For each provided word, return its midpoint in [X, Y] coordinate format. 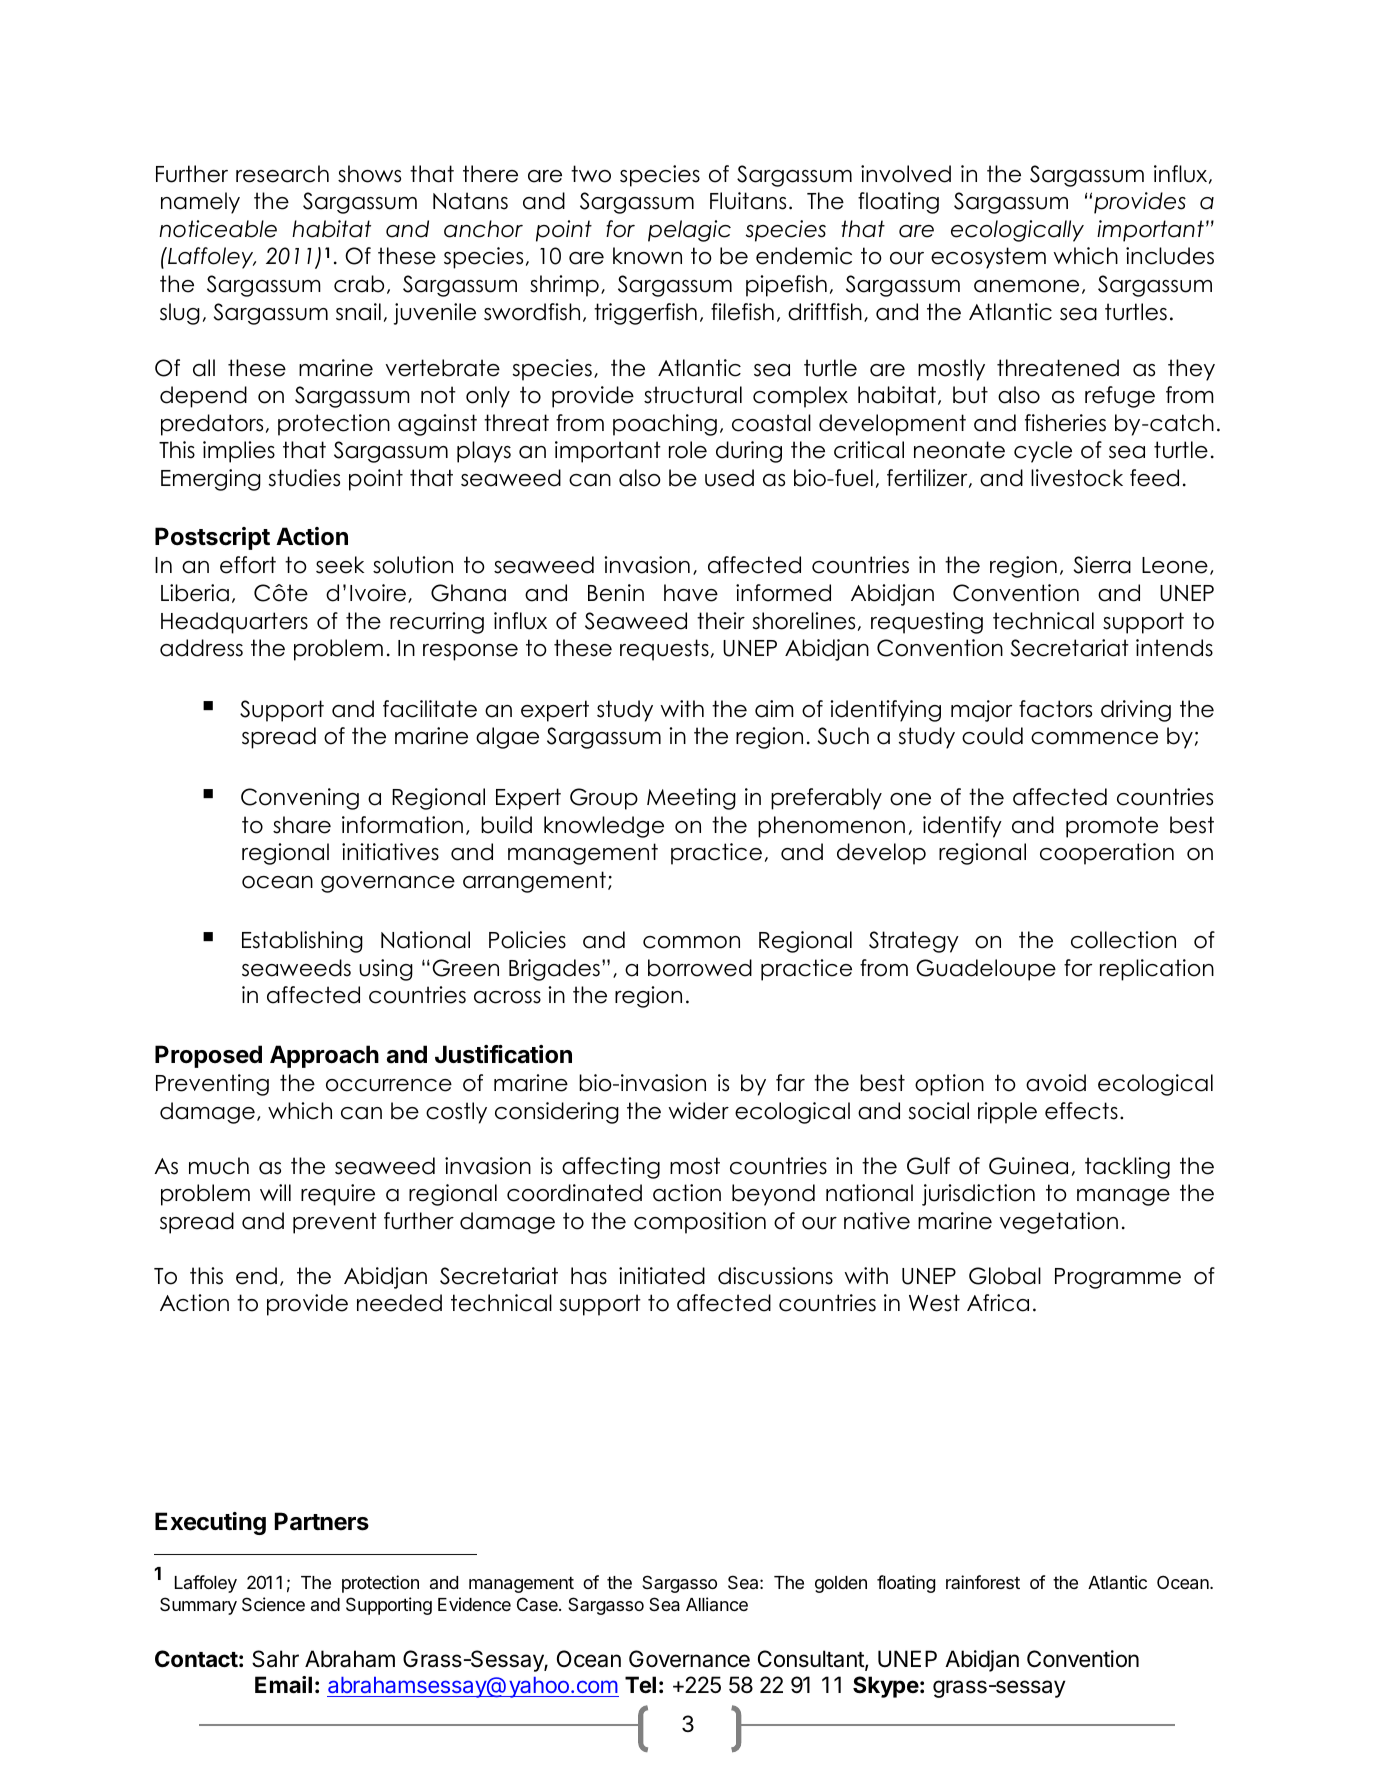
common [691, 942]
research [282, 174]
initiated [662, 1276]
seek [340, 565]
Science [273, 1604]
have [691, 593]
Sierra [1102, 565]
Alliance [717, 1604]
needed [399, 1303]
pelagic [689, 231]
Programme [1118, 1278]
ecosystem [988, 258]
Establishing [302, 942]
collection [1123, 940]
